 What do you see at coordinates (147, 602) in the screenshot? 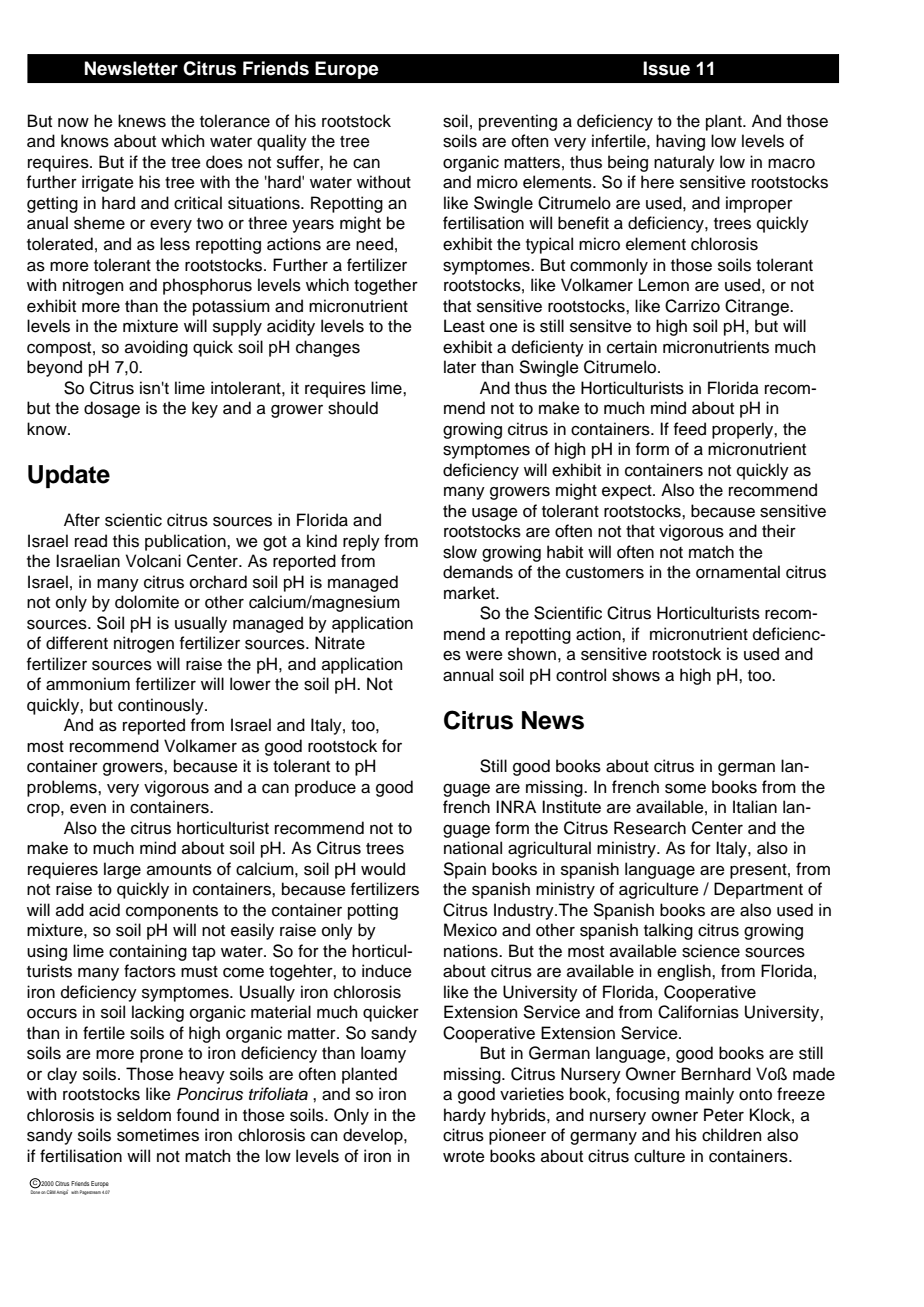
I see `dolomite` at bounding box center [147, 602].
